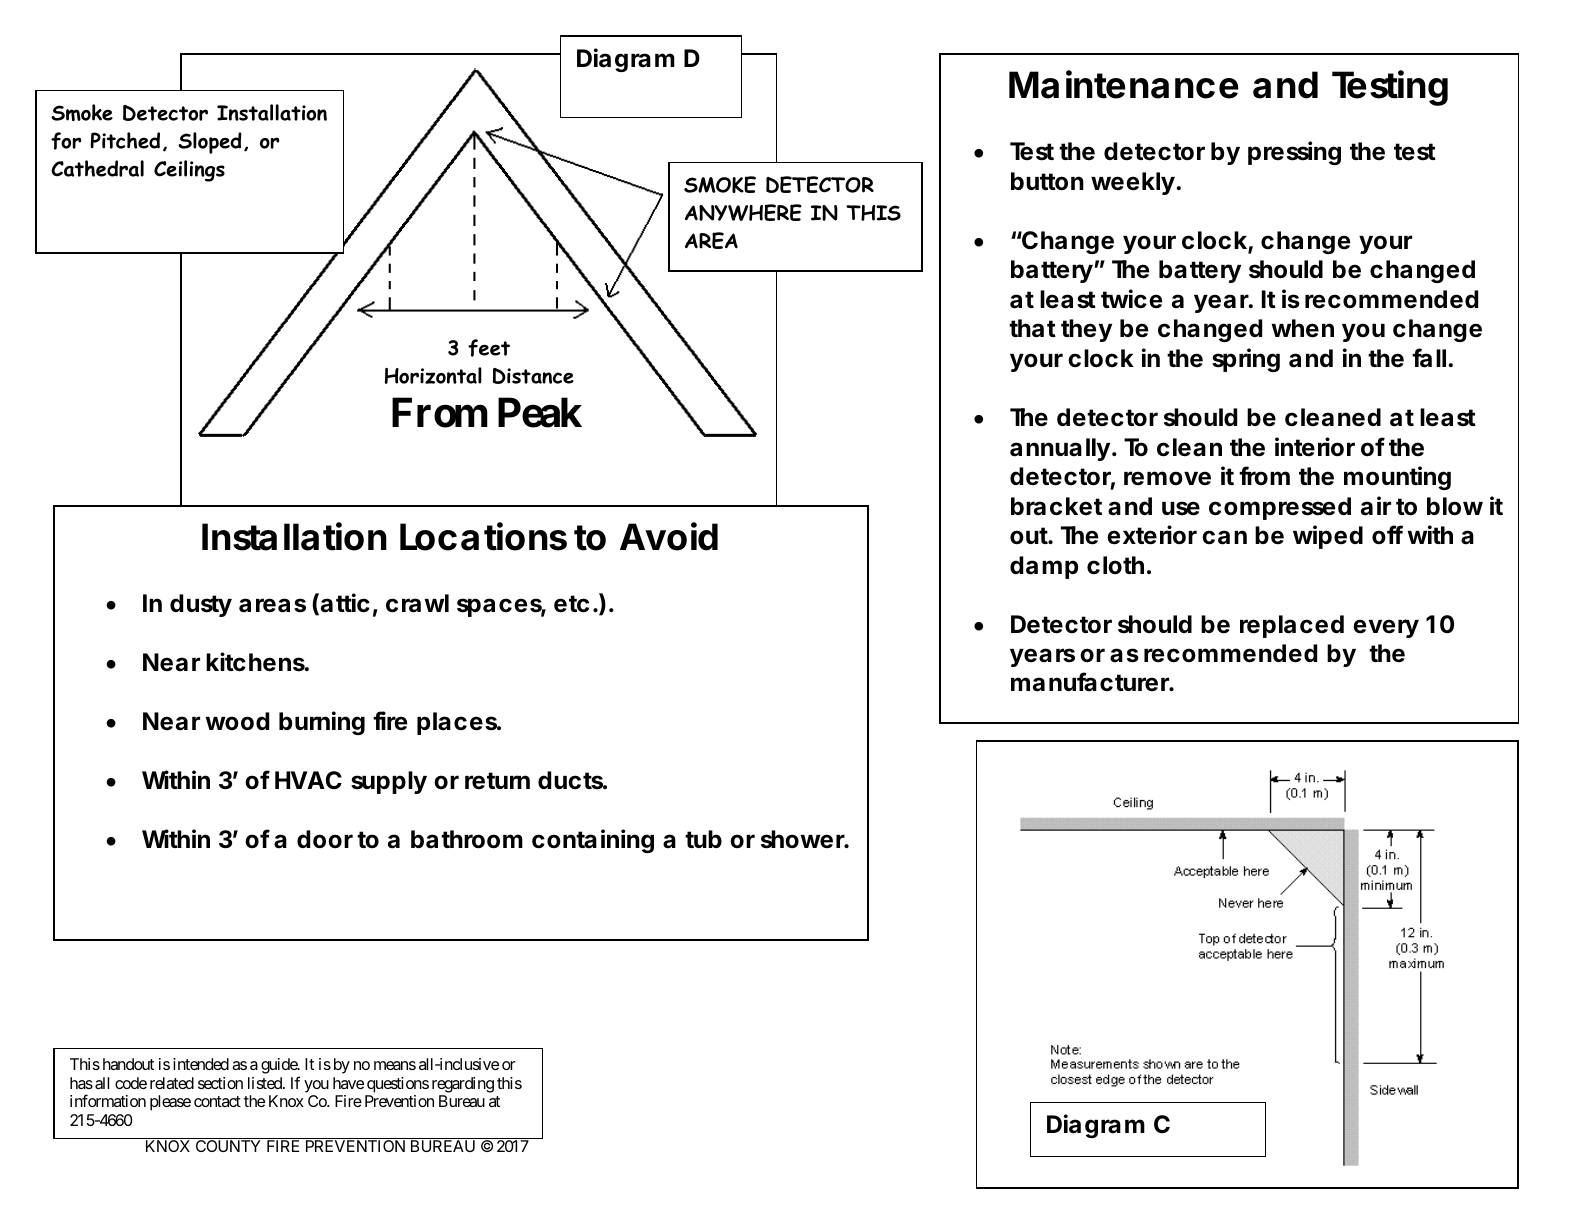  What do you see at coordinates (571, 604) in the image?
I see `etc` at bounding box center [571, 604].
